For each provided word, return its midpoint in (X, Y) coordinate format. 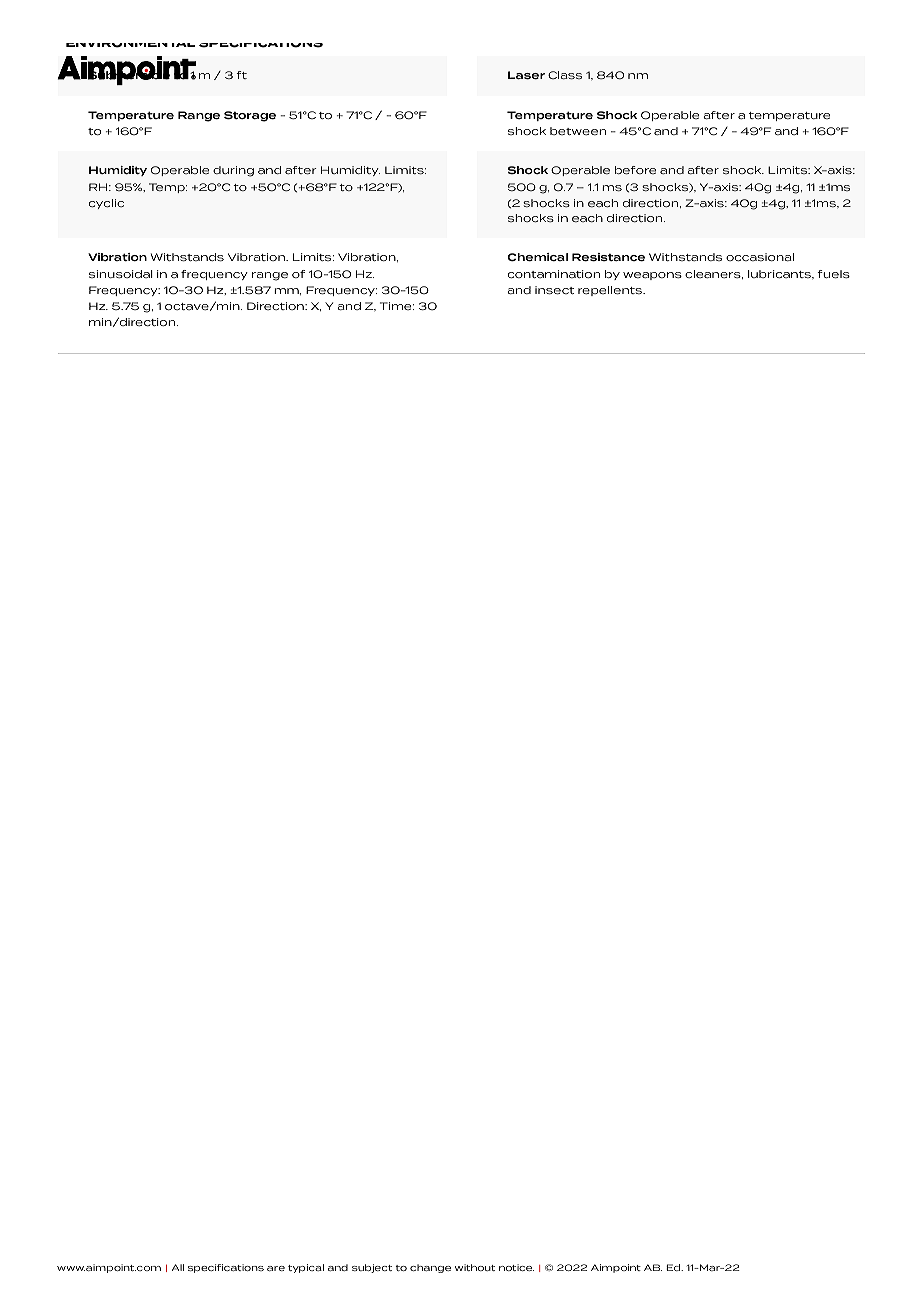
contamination (554, 274)
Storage (250, 116)
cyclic (106, 204)
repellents (611, 291)
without (475, 1267)
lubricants (780, 274)
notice (516, 1267)
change (430, 1268)
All (178, 1267)
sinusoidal (121, 274)
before (635, 170)
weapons (652, 276)
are (276, 1268)
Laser (526, 75)
